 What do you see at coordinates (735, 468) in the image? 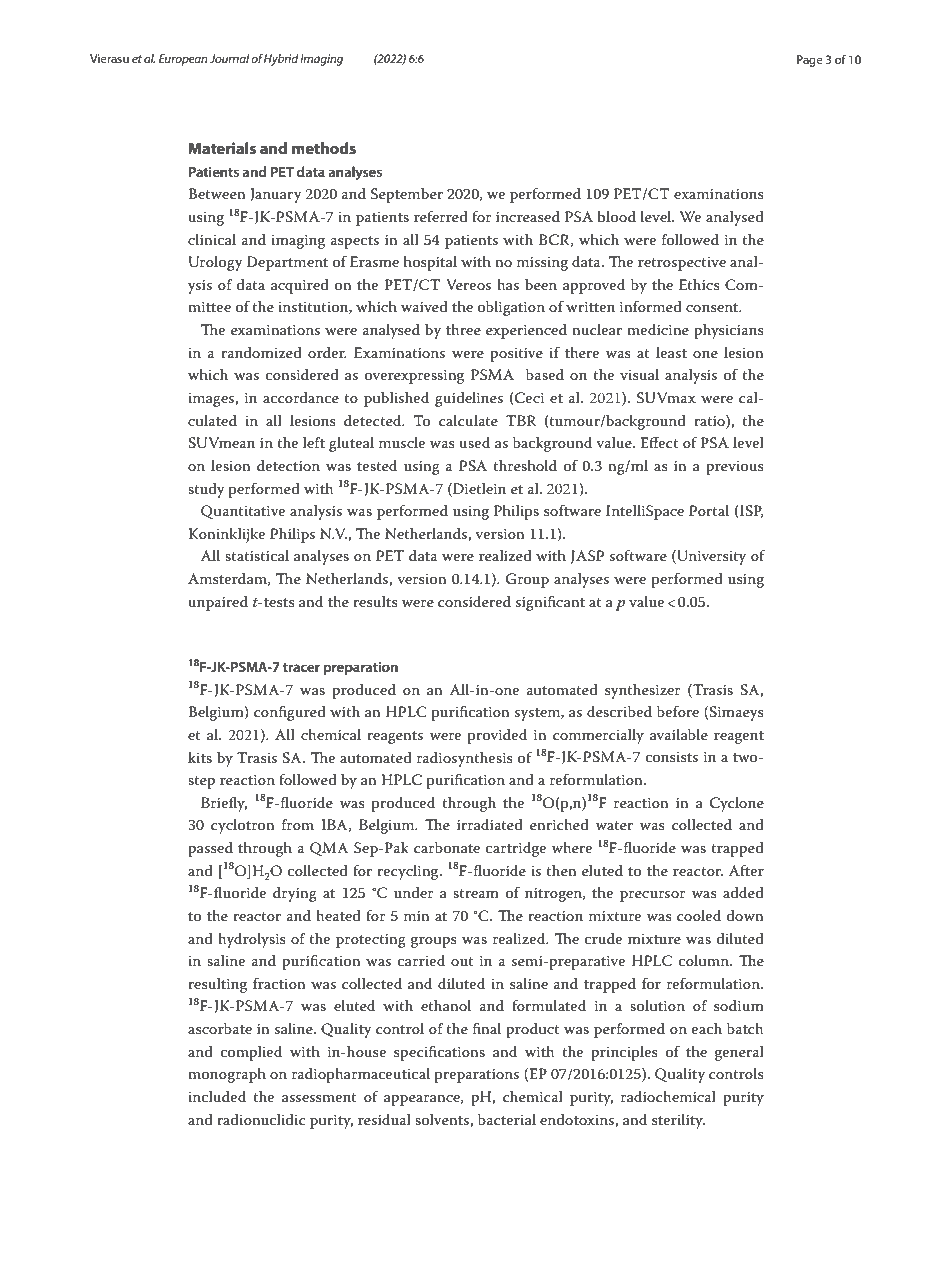
I see `previous` at bounding box center [735, 468].
